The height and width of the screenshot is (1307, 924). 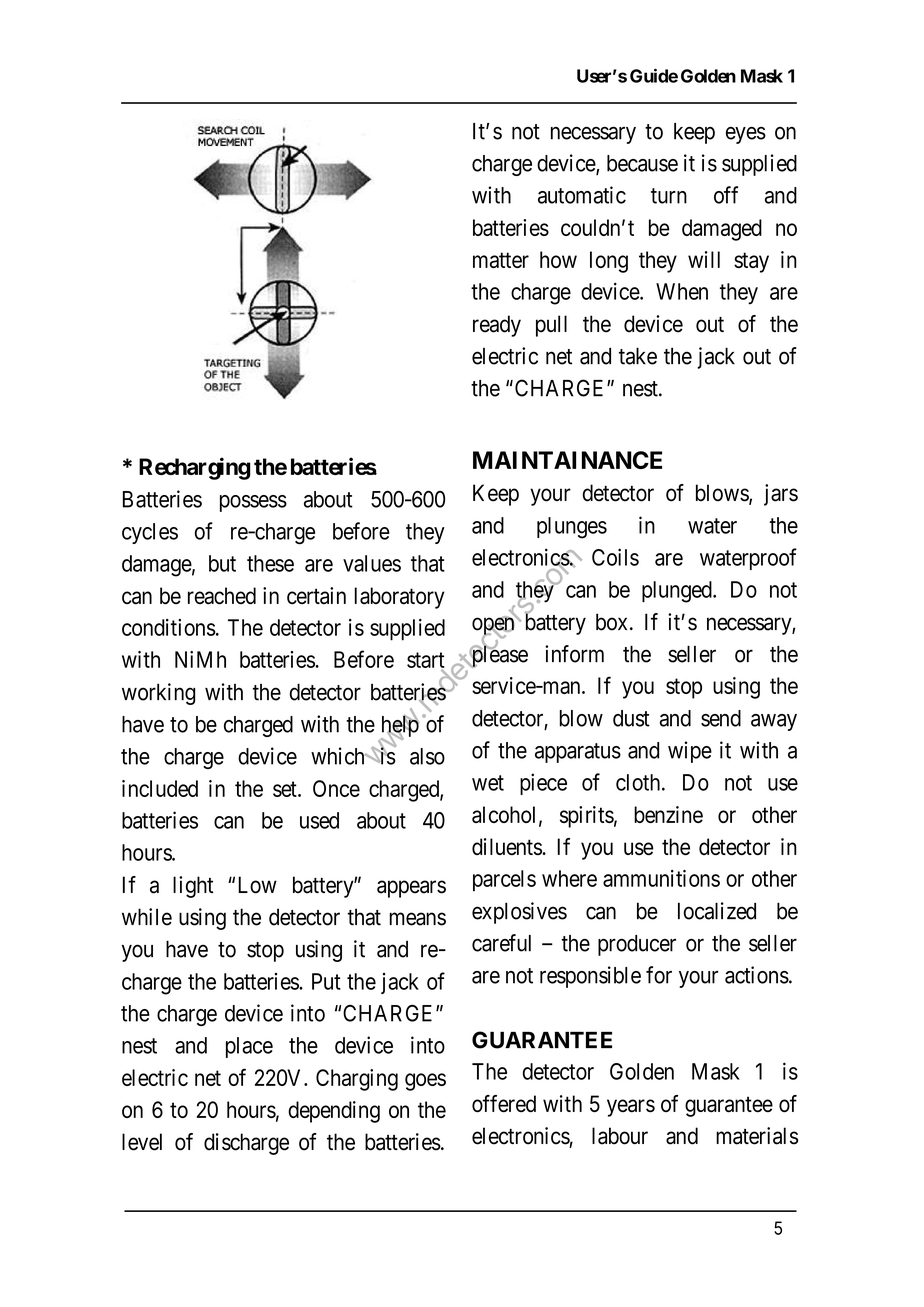 I want to click on plunged, so click(x=678, y=592).
